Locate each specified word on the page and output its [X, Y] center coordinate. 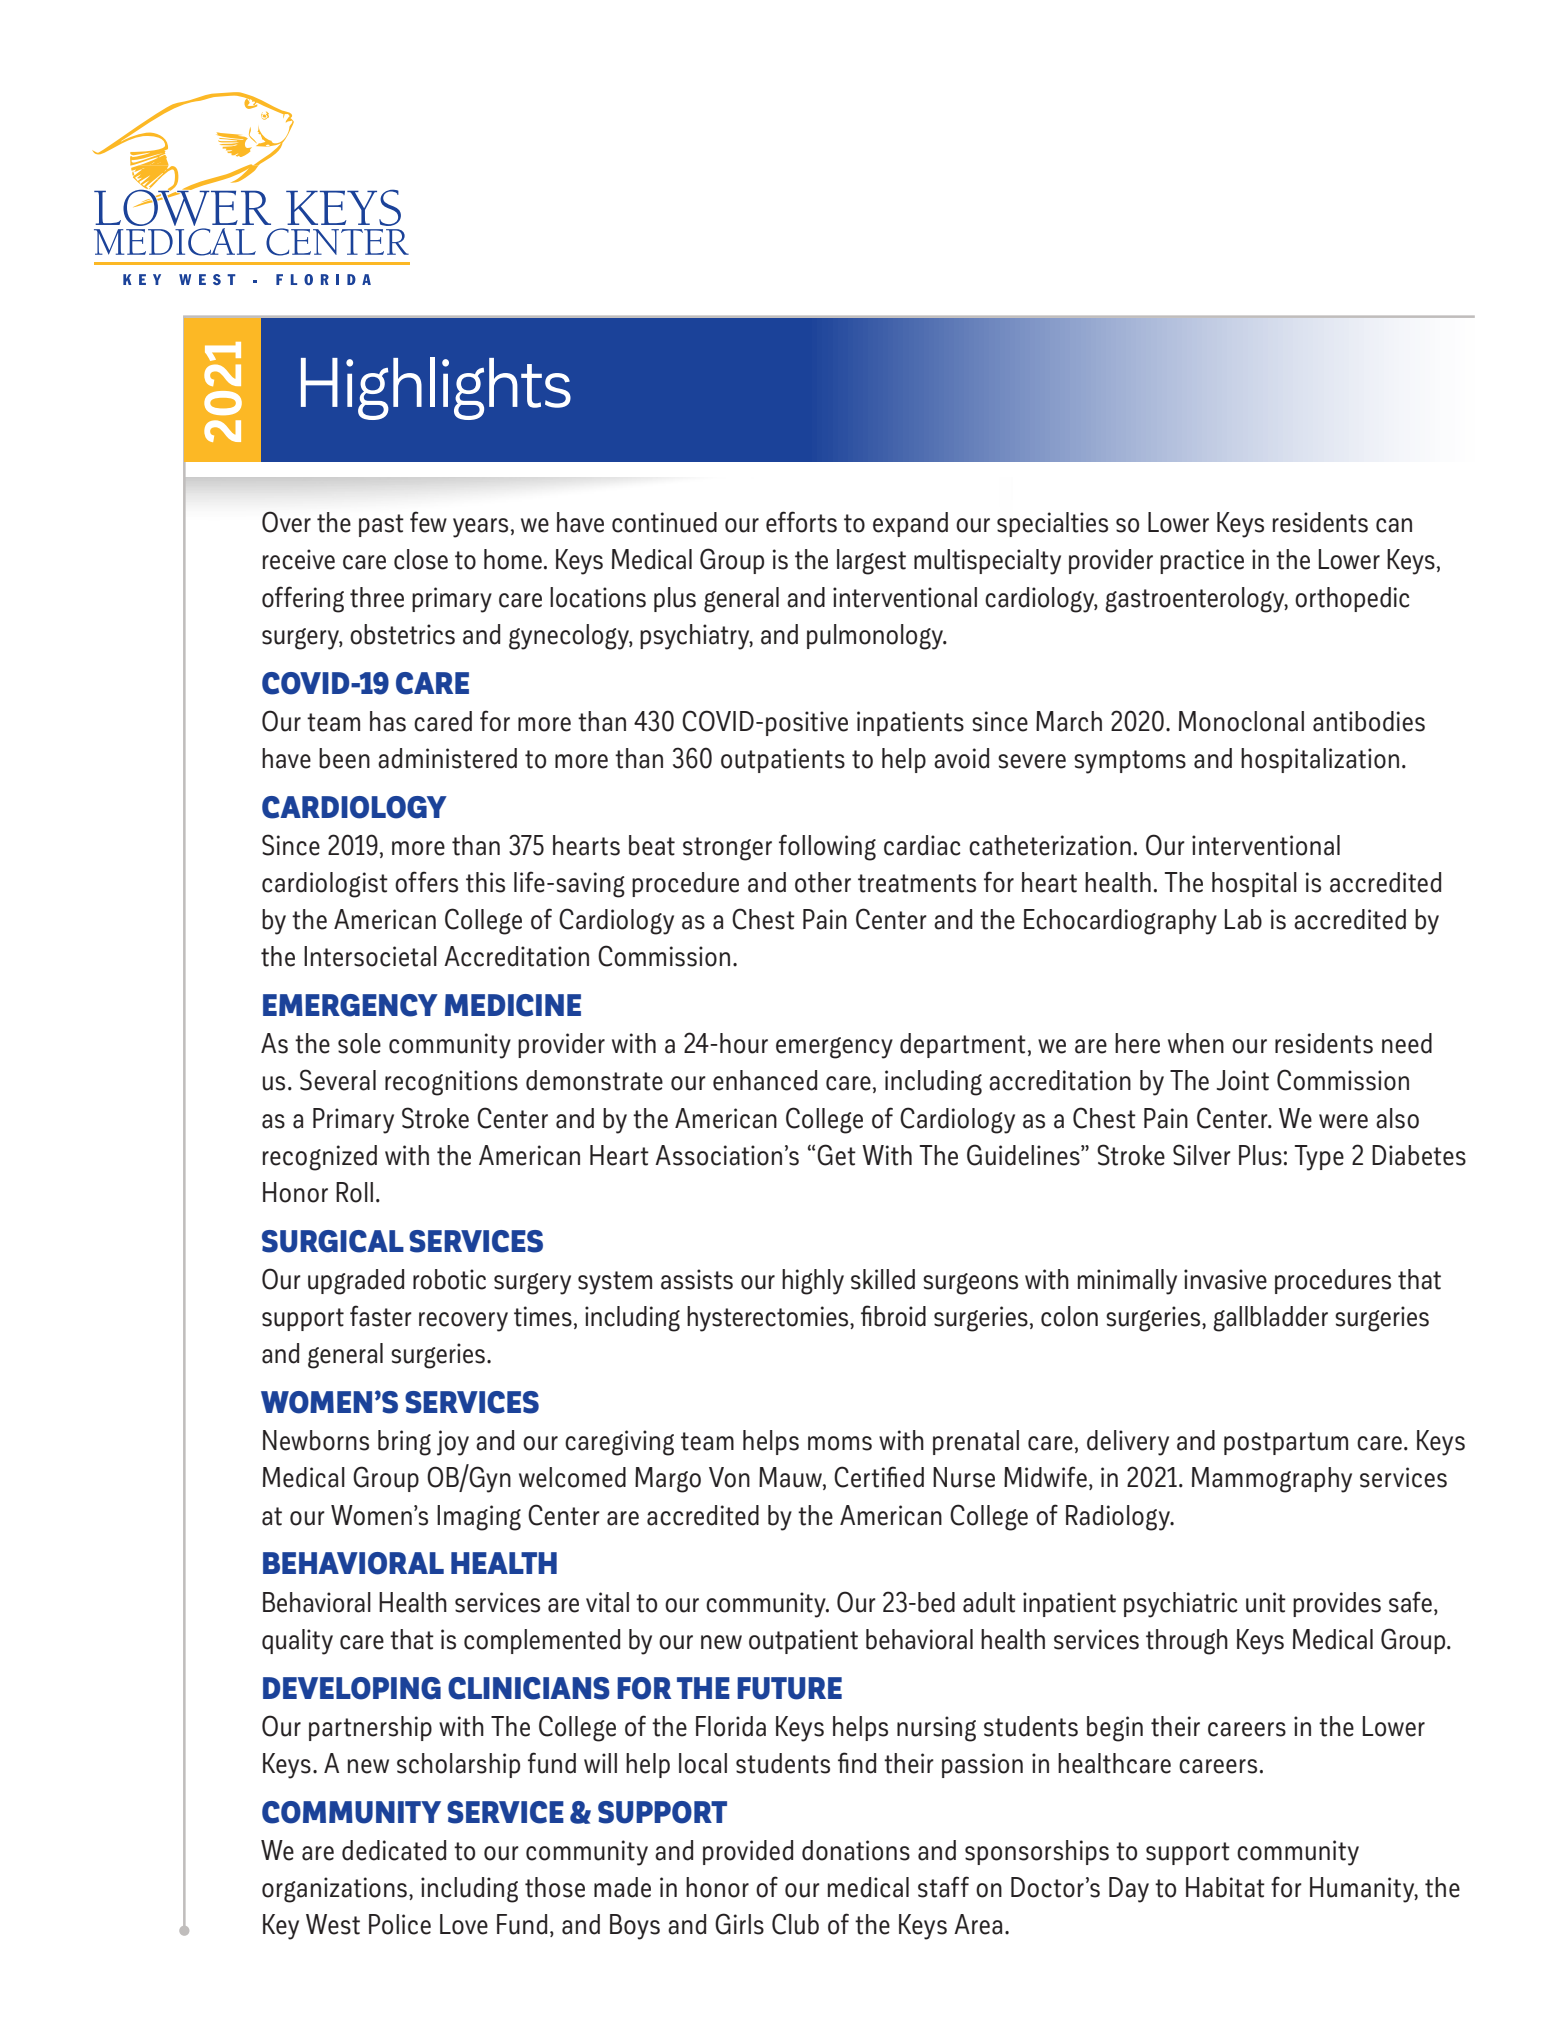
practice [1202, 561]
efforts [801, 522]
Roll [354, 1192]
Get [836, 1155]
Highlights [436, 388]
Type [1319, 1158]
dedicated [394, 1850]
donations [856, 1850]
